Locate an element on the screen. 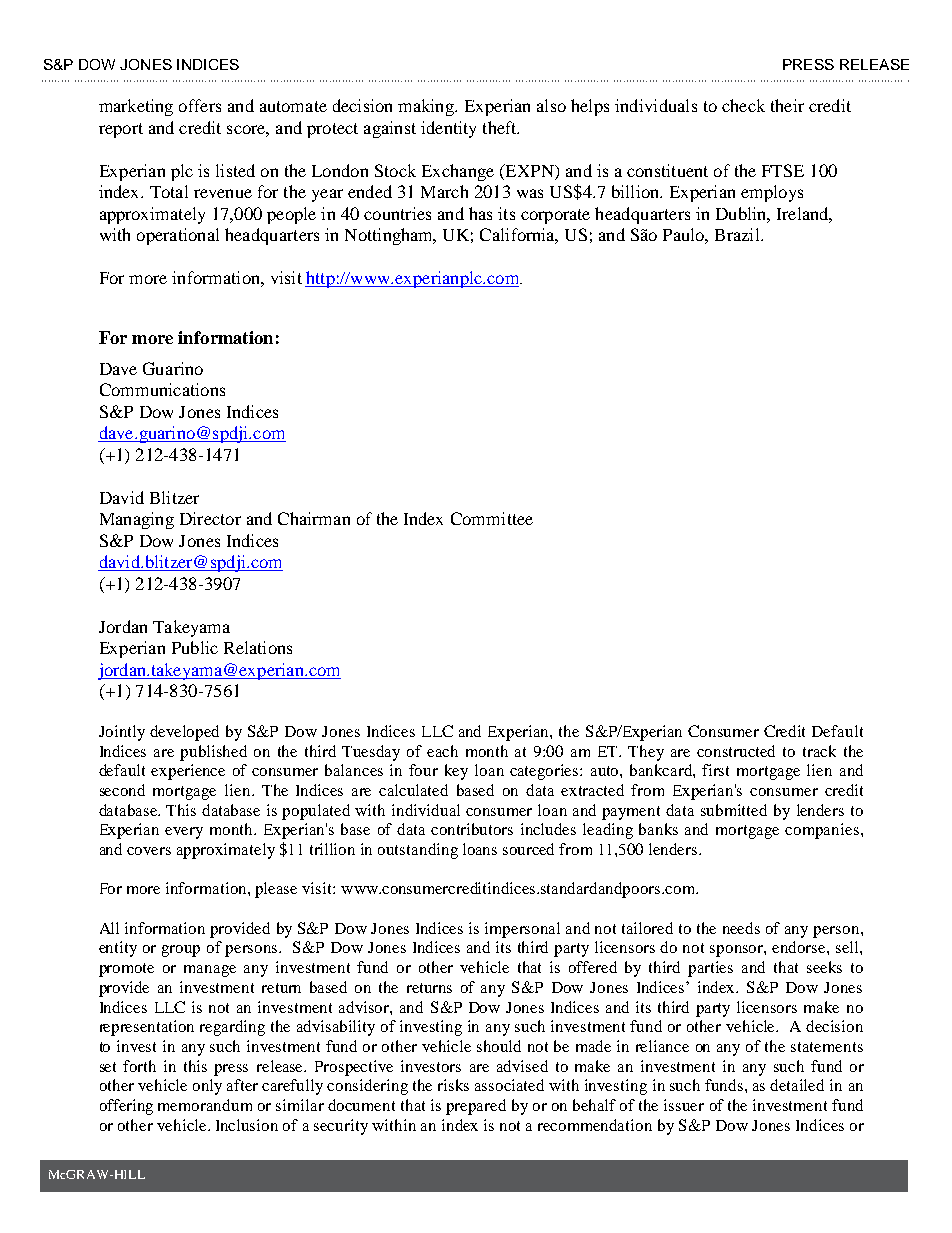  every is located at coordinates (184, 833).
